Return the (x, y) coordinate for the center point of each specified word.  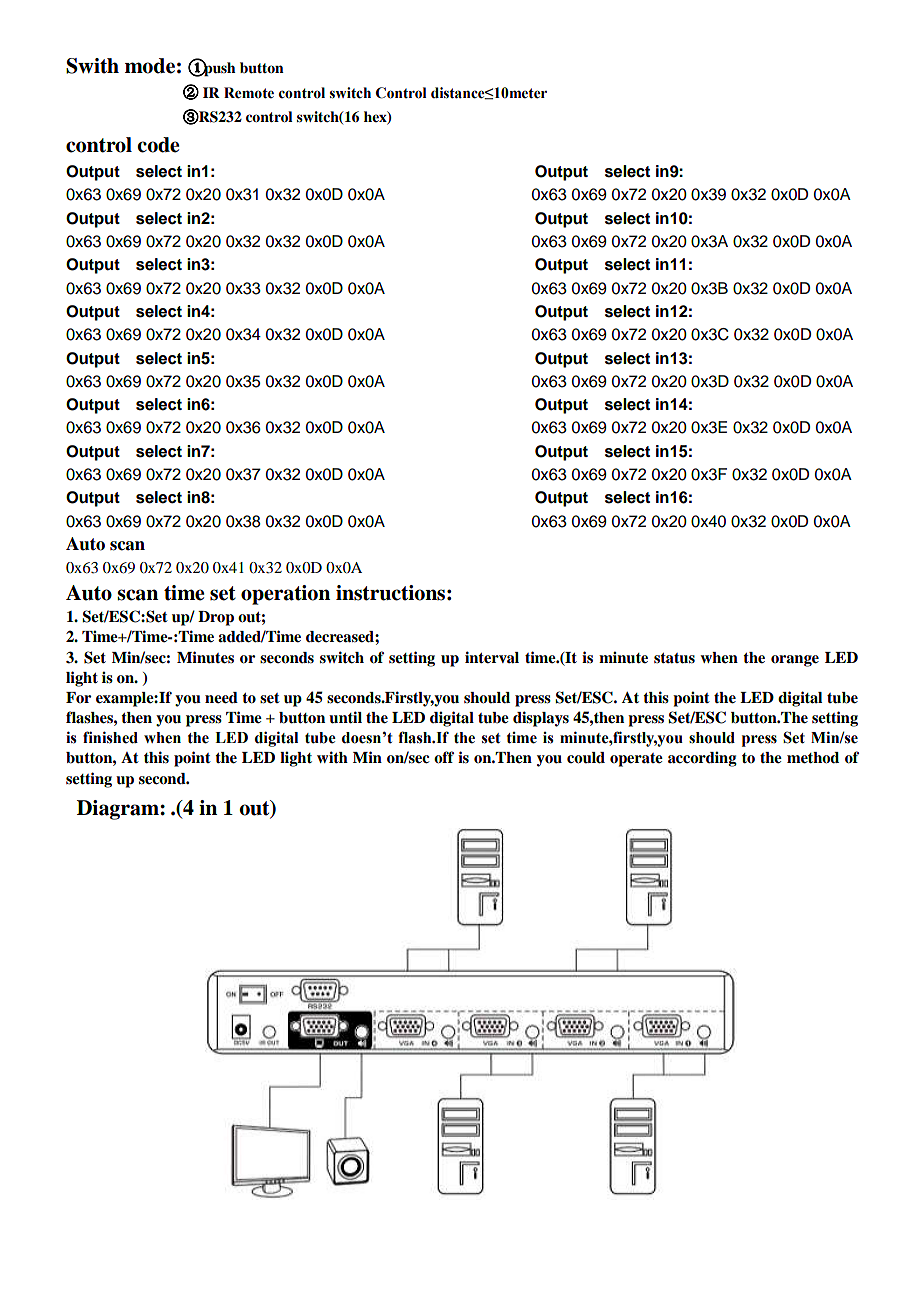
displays (541, 719)
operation (285, 595)
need (221, 698)
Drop (216, 618)
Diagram (119, 810)
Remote (249, 93)
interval (492, 657)
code (158, 145)
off (444, 757)
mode (150, 66)
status (674, 658)
